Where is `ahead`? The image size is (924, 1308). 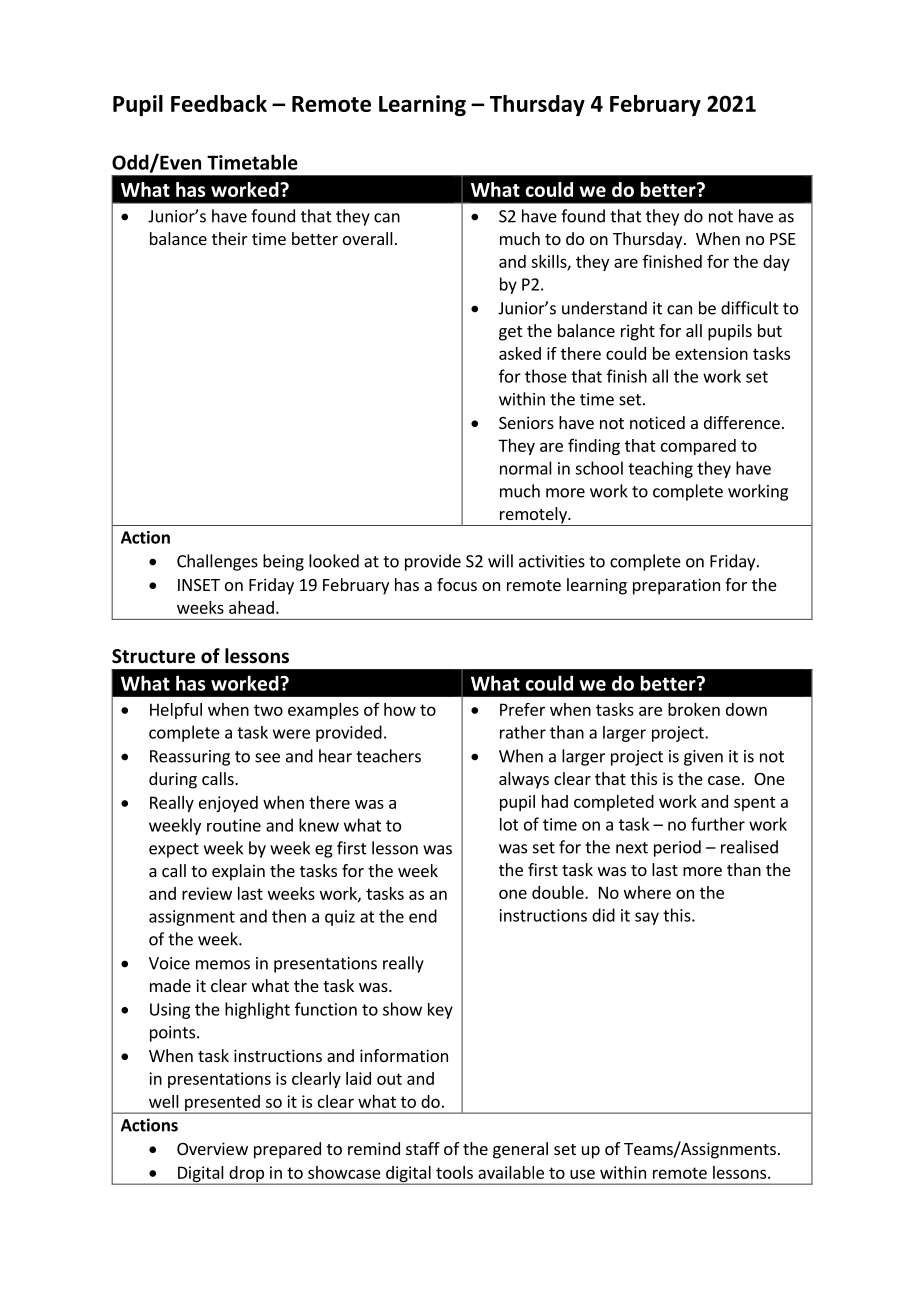 ahead is located at coordinates (251, 607).
